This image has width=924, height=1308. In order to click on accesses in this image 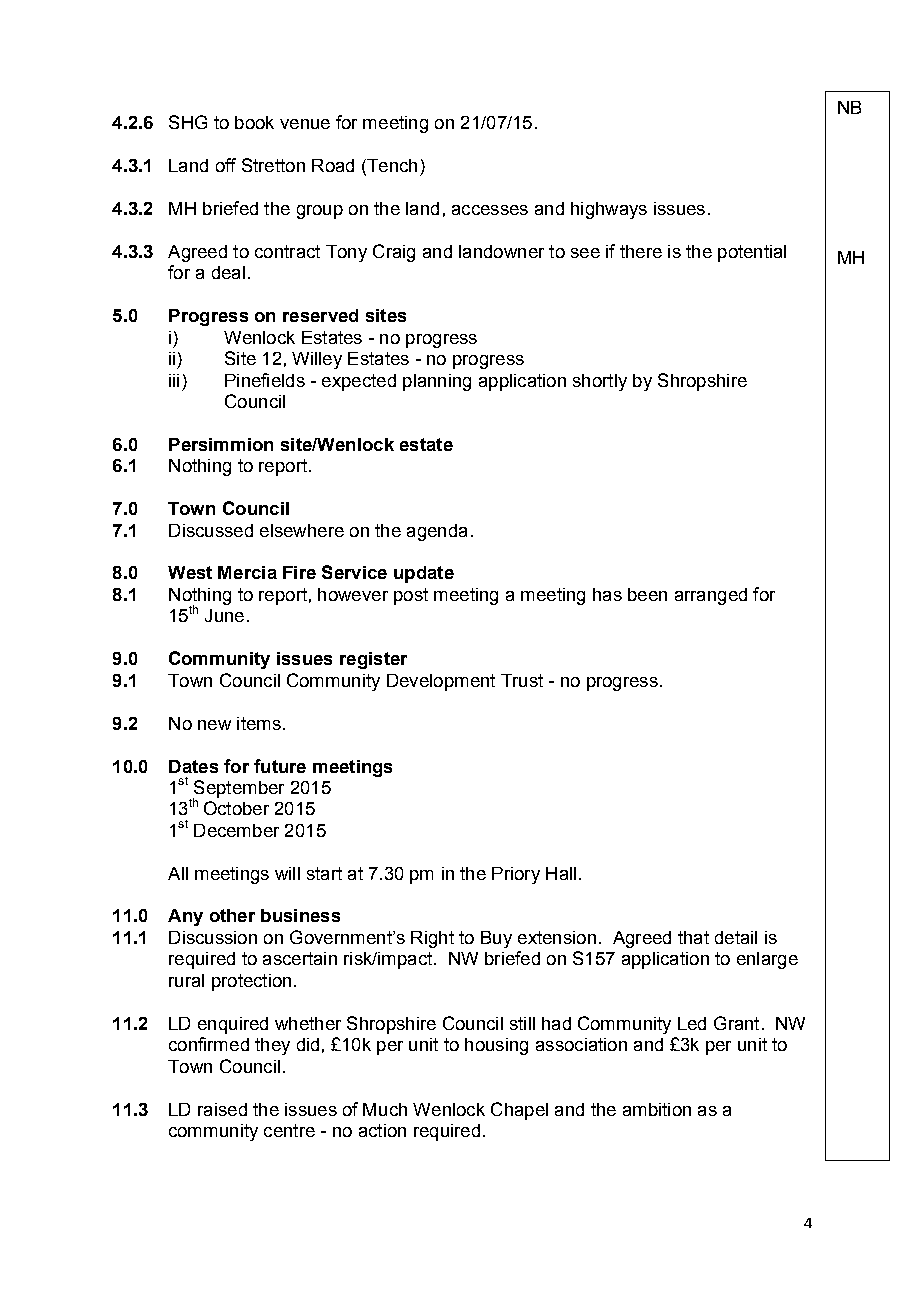, I will do `click(490, 210)`.
